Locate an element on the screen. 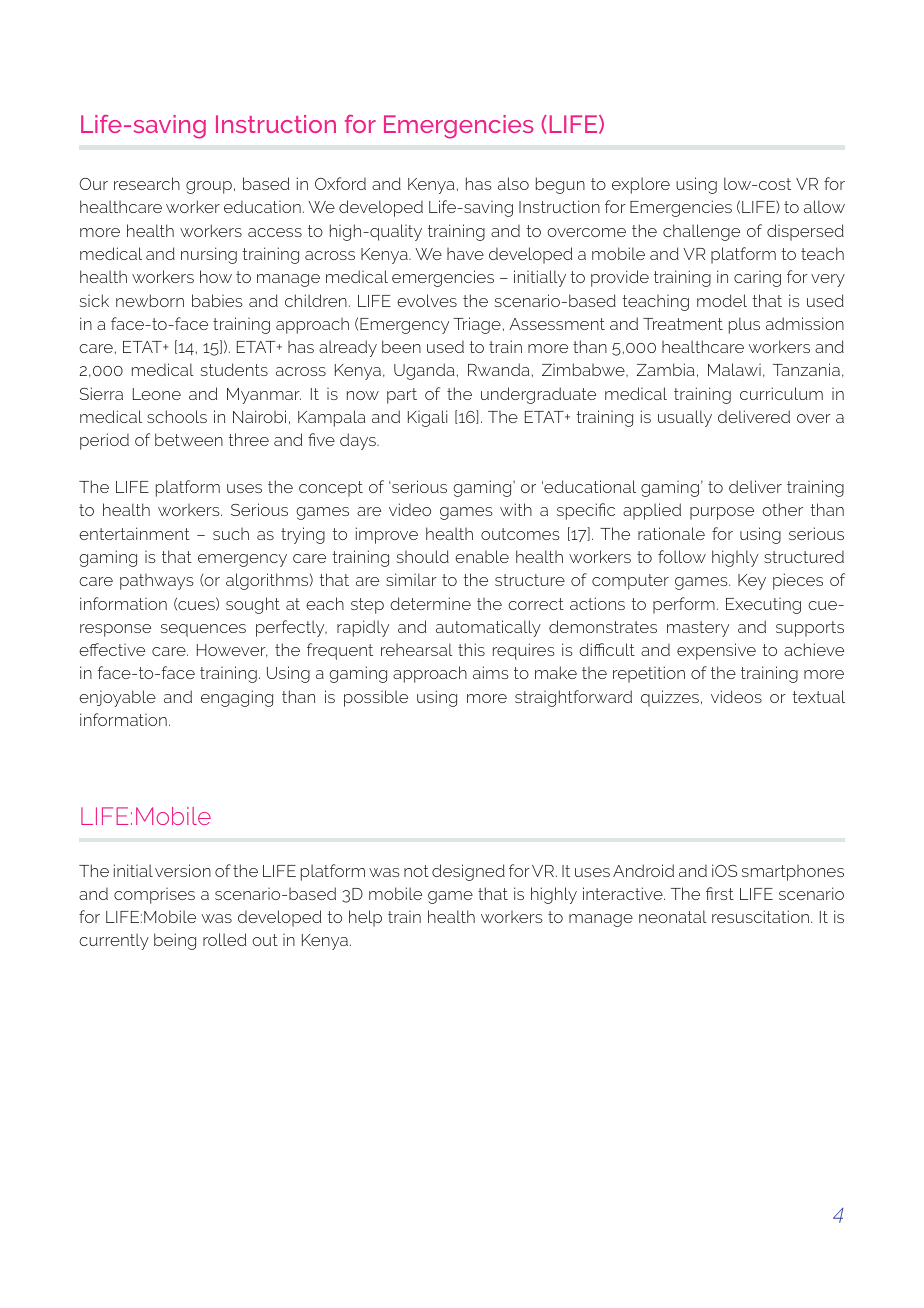 The width and height of the screenshot is (924, 1308). group is located at coordinates (209, 187).
